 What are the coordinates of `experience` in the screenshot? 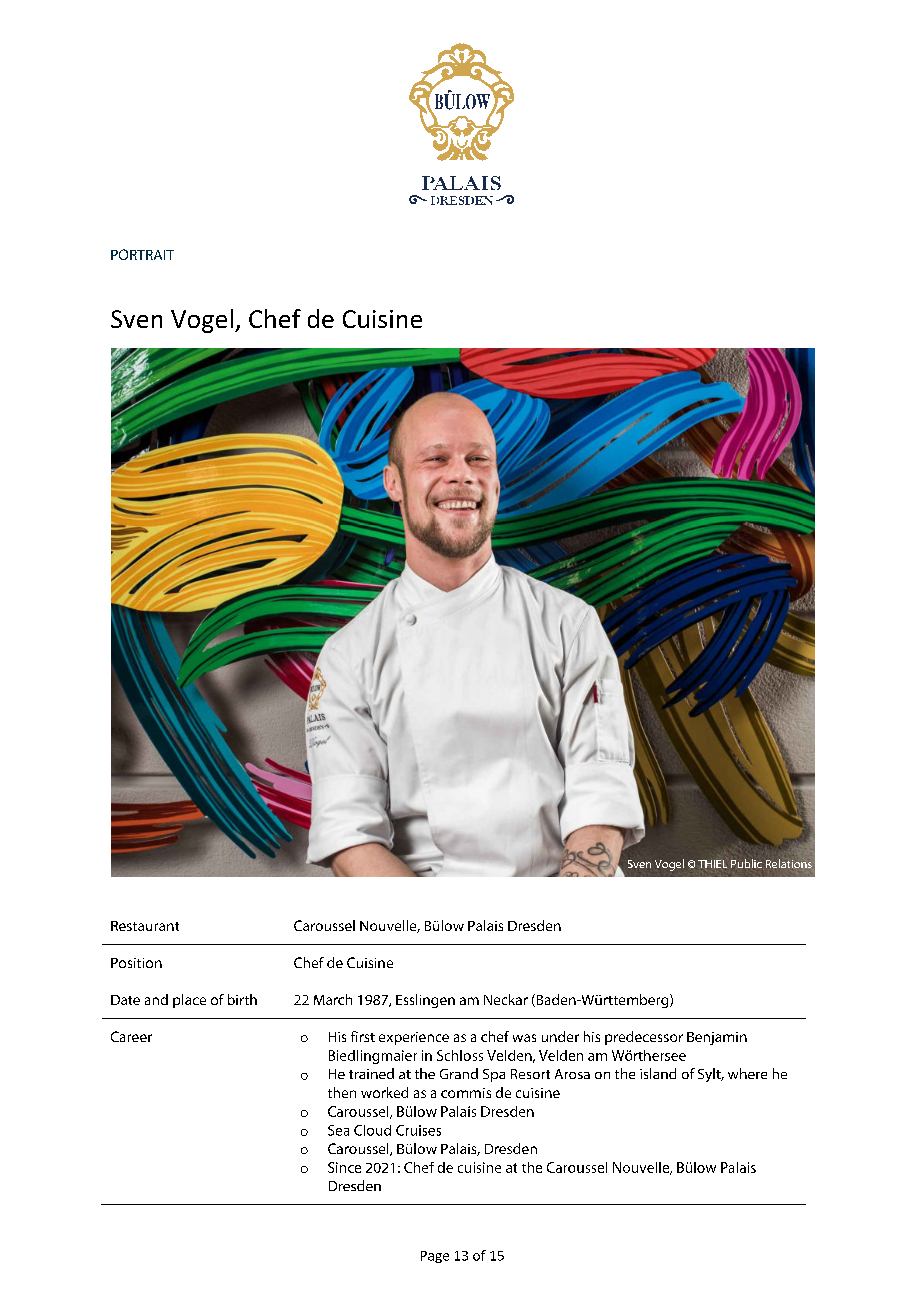 It's located at (414, 1038).
